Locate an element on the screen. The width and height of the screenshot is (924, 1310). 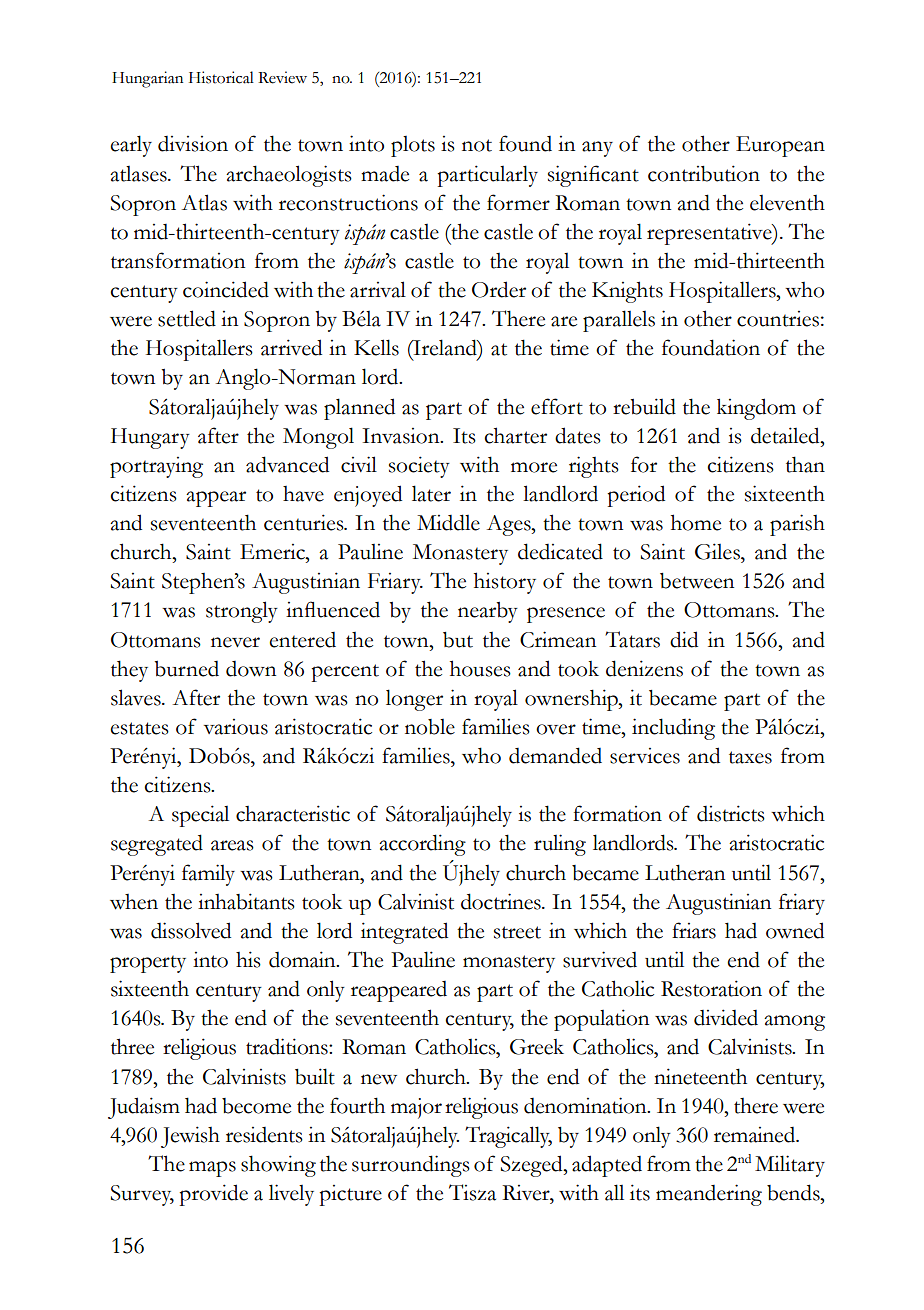
not is located at coordinates (477, 145).
